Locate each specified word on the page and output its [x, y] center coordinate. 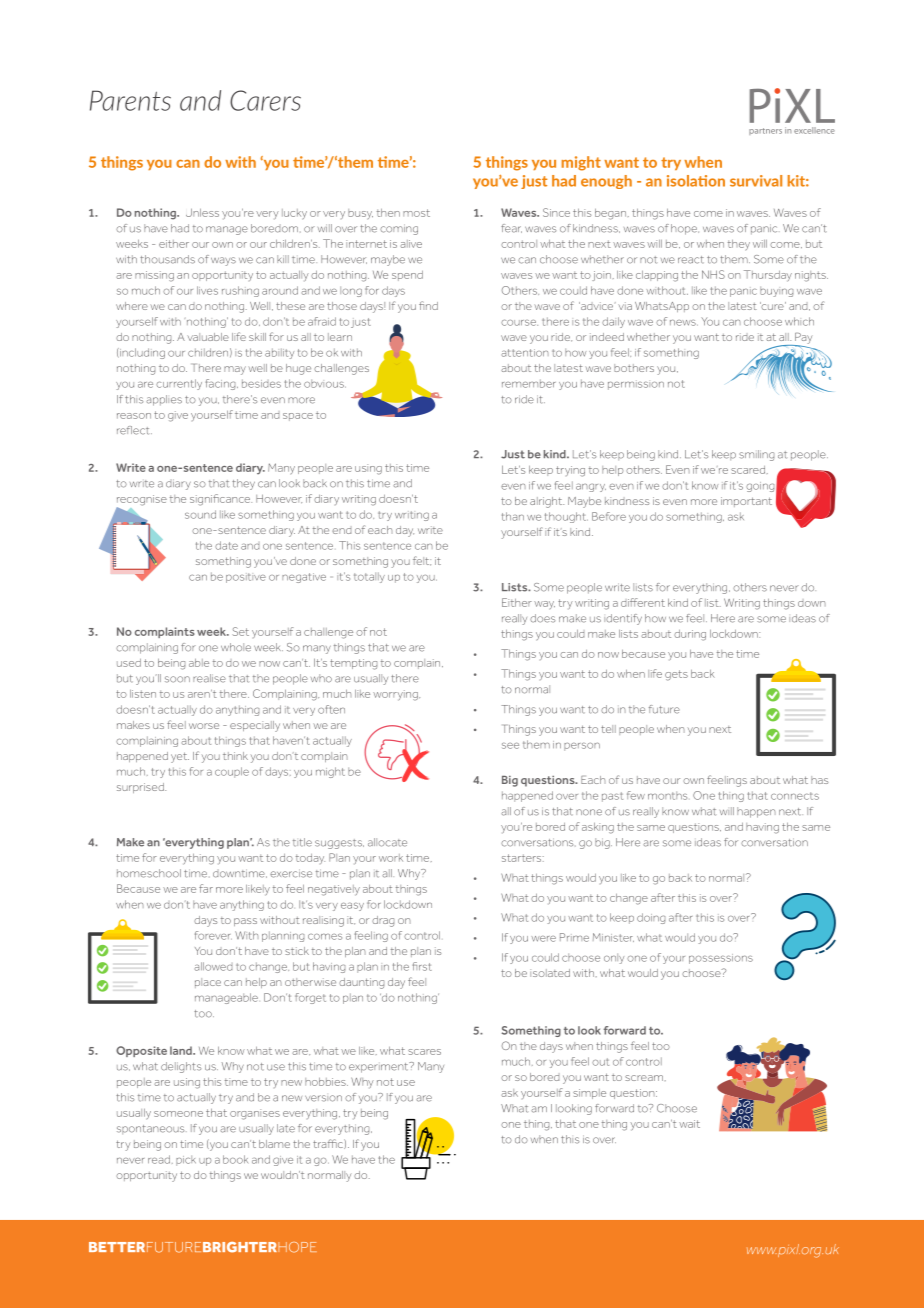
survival [756, 181]
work [391, 858]
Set [240, 631]
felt [422, 561]
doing [651, 918]
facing [221, 384]
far [206, 888]
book [235, 1159]
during [690, 635]
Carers [265, 100]
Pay [802, 339]
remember [529, 383]
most [416, 213]
